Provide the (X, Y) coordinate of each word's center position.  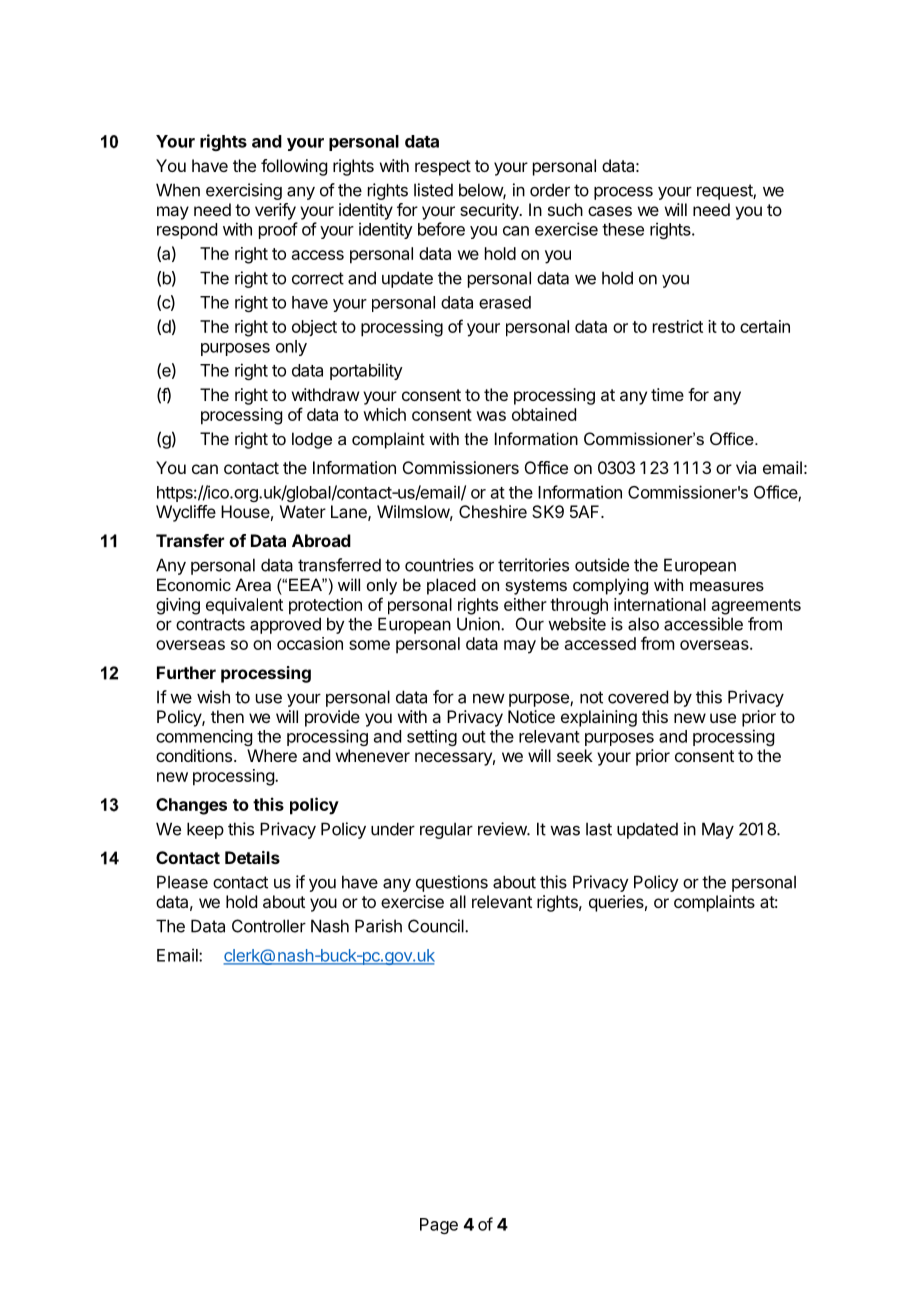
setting (432, 737)
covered (638, 697)
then (227, 716)
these (623, 229)
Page (439, 1226)
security (490, 211)
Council (437, 926)
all (458, 901)
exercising (244, 191)
